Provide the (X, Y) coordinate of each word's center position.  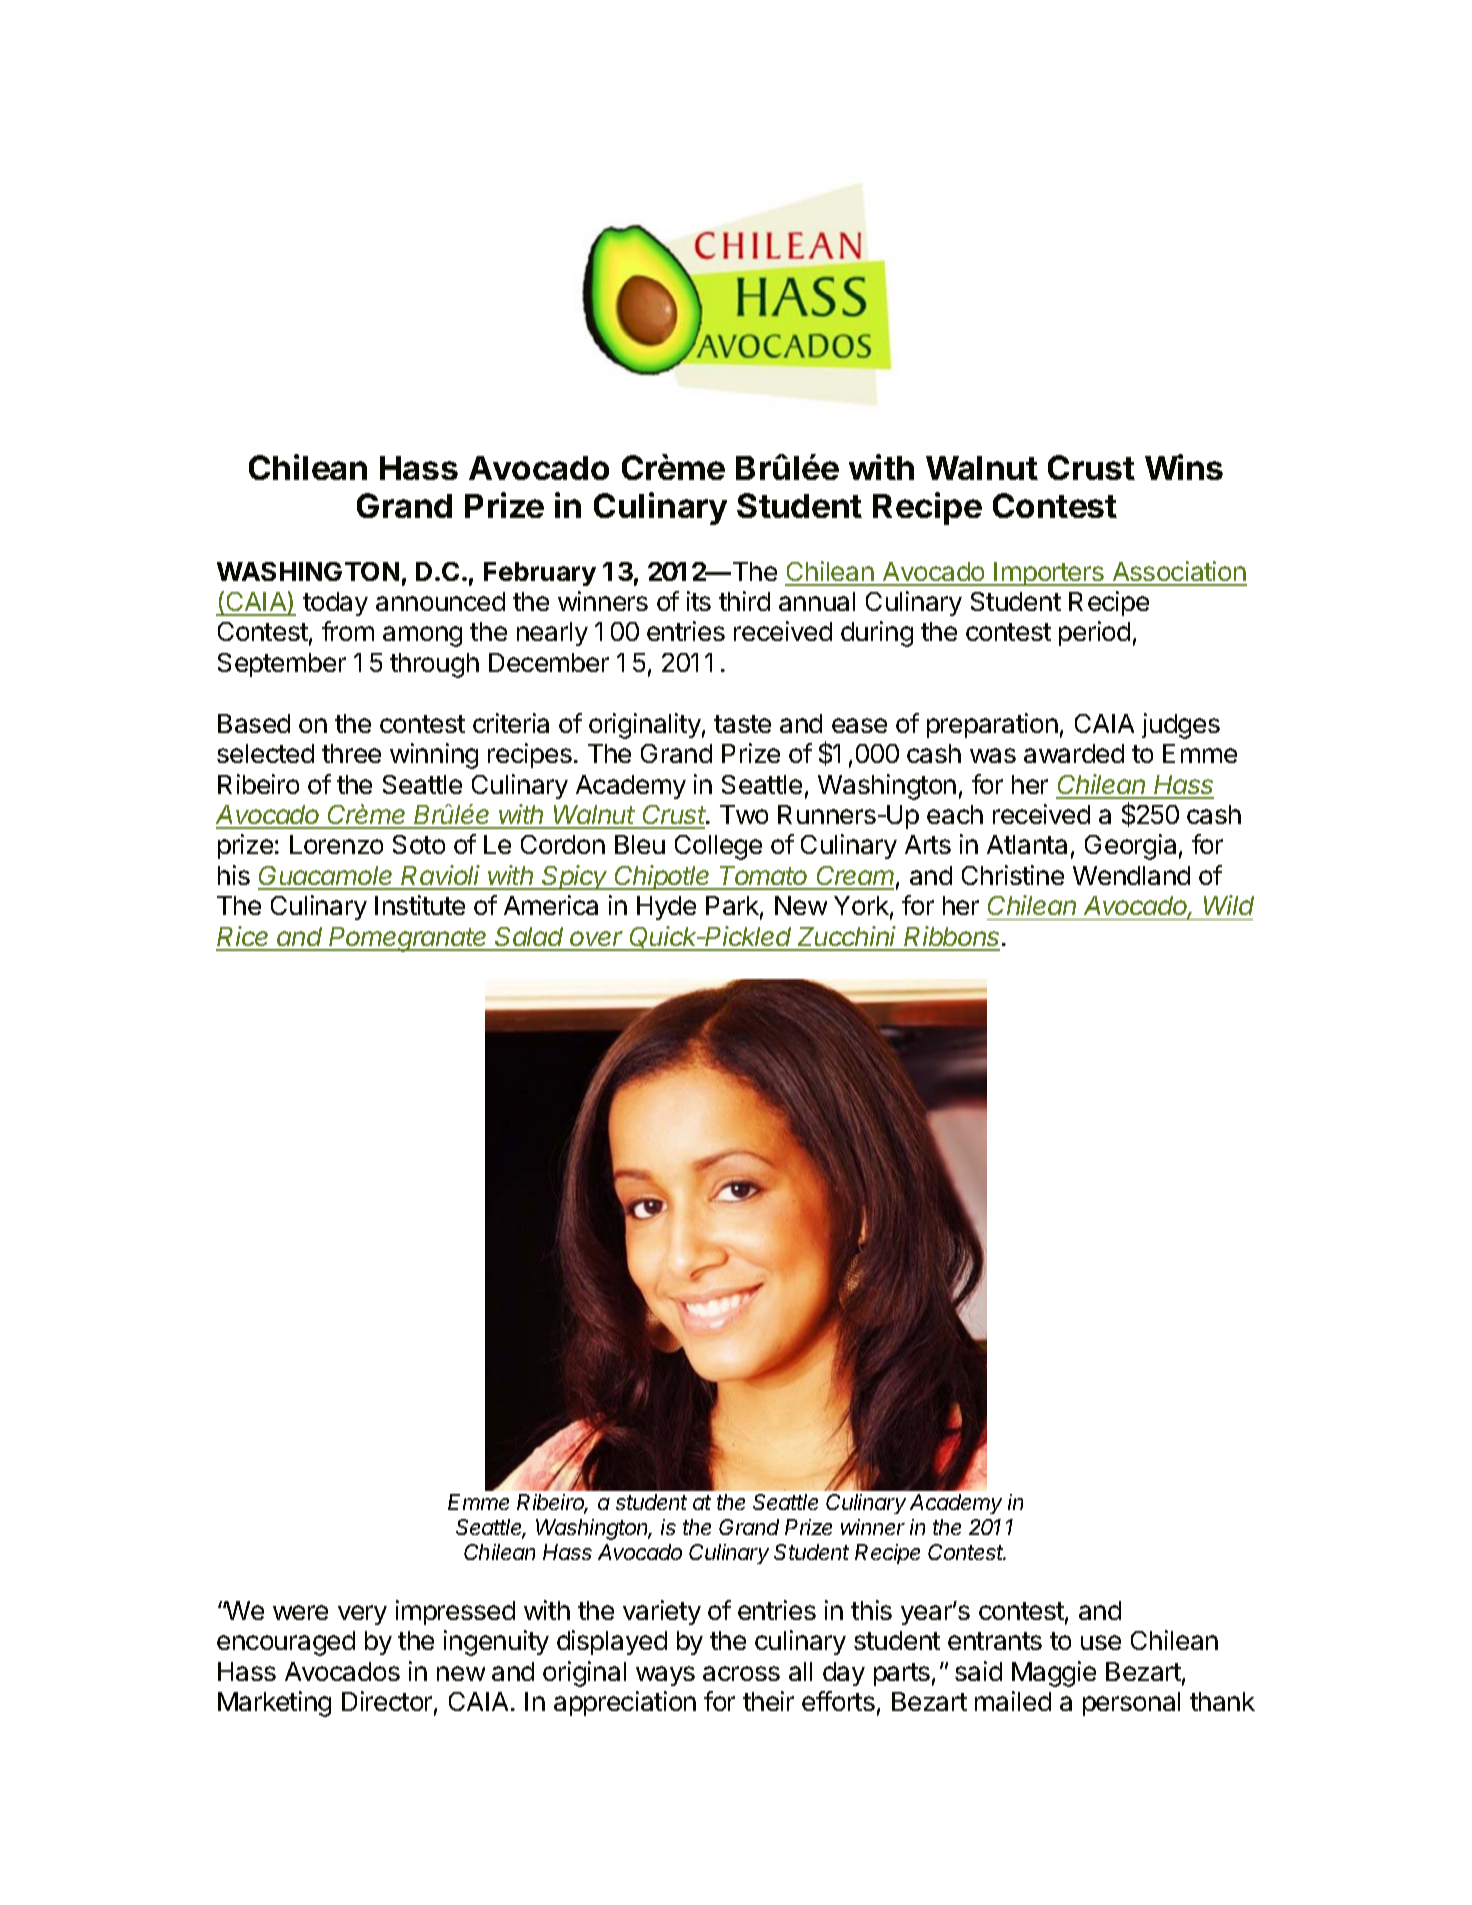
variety (662, 1612)
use (1101, 1642)
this (871, 1610)
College (718, 847)
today (335, 604)
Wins (1184, 467)
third (744, 601)
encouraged (286, 1643)
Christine (1013, 875)
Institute (420, 905)
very (362, 1615)
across (741, 1673)
